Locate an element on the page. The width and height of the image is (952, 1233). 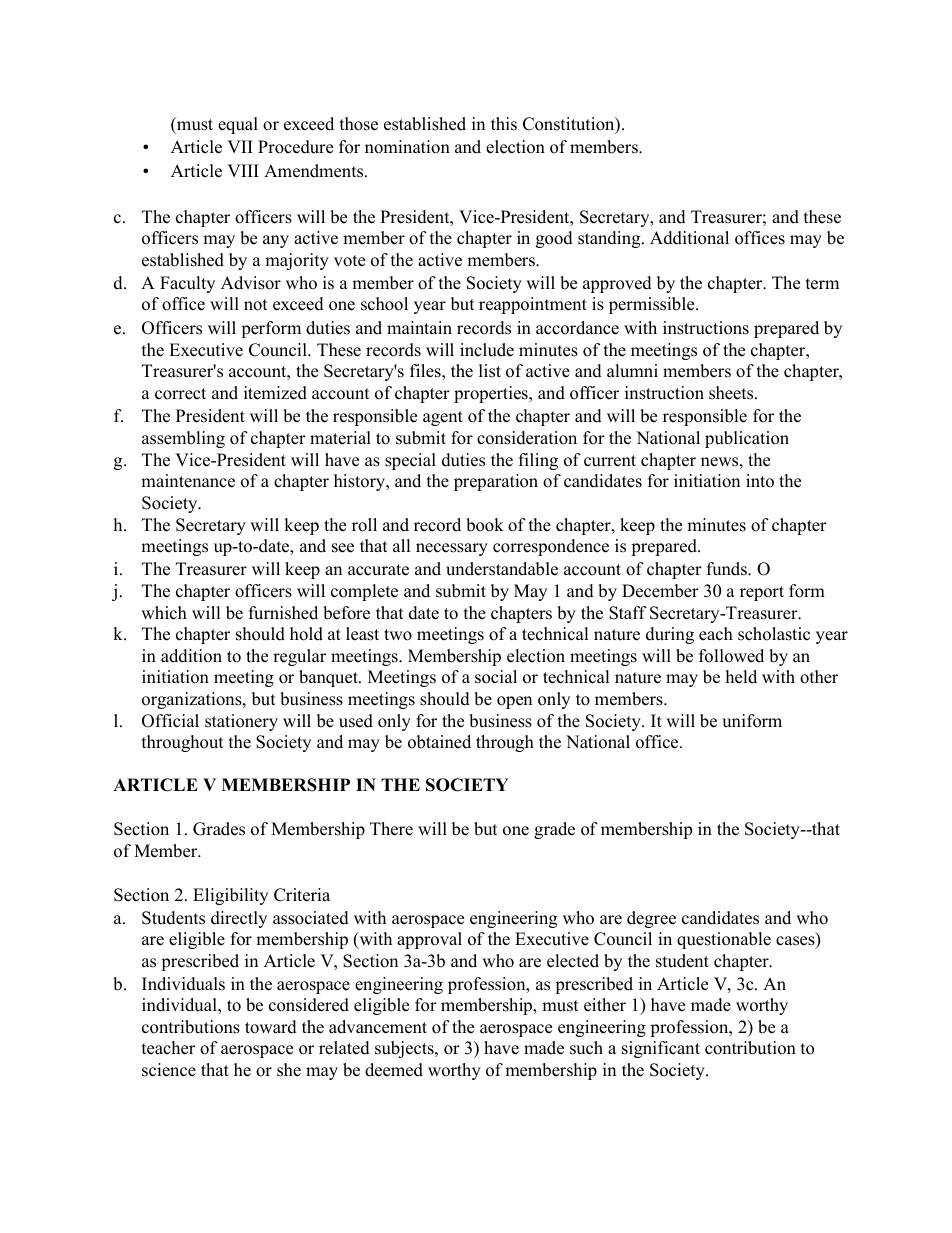
list is located at coordinates (490, 371).
